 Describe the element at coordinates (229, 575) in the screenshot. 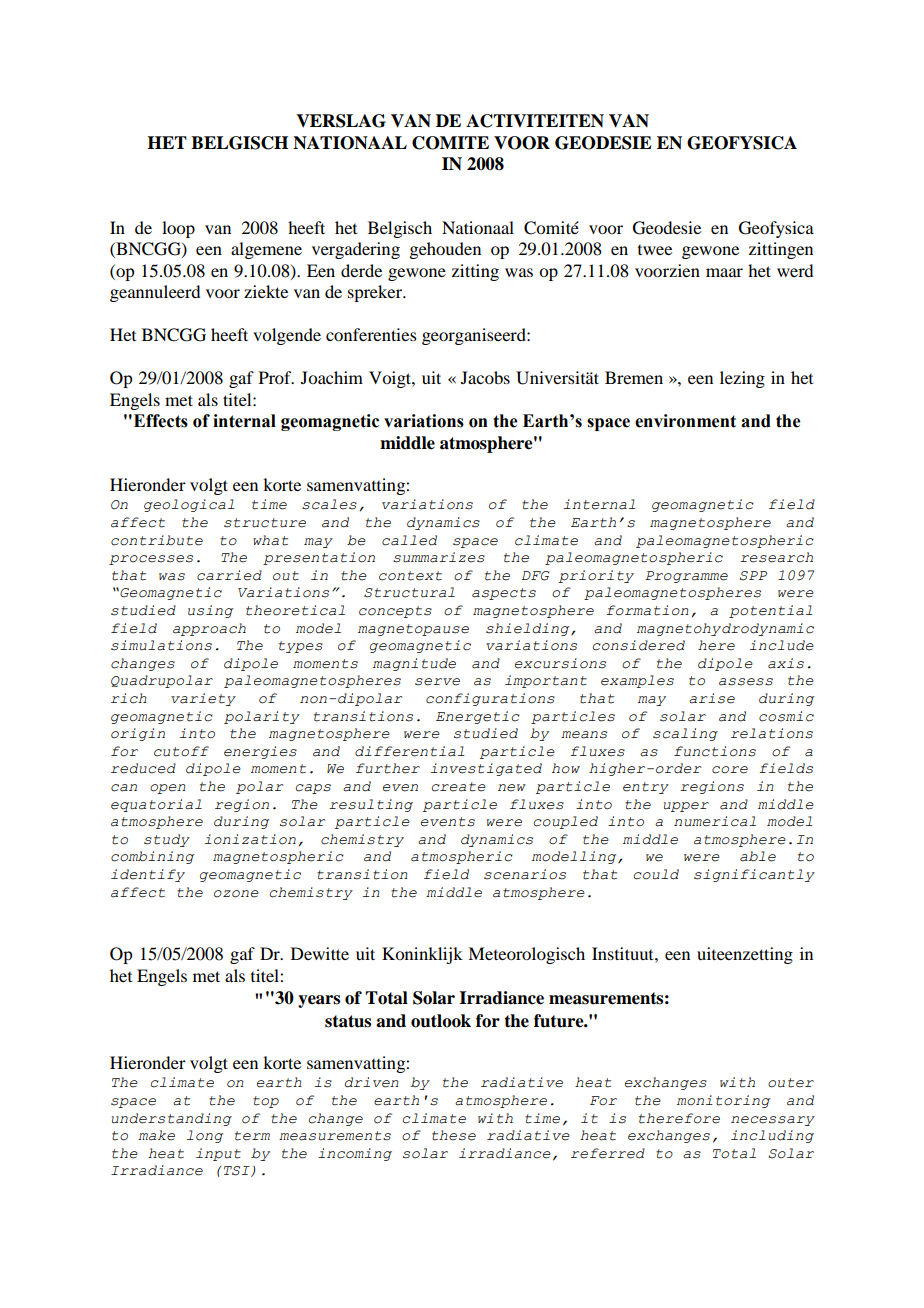

I see `carried` at that location.
